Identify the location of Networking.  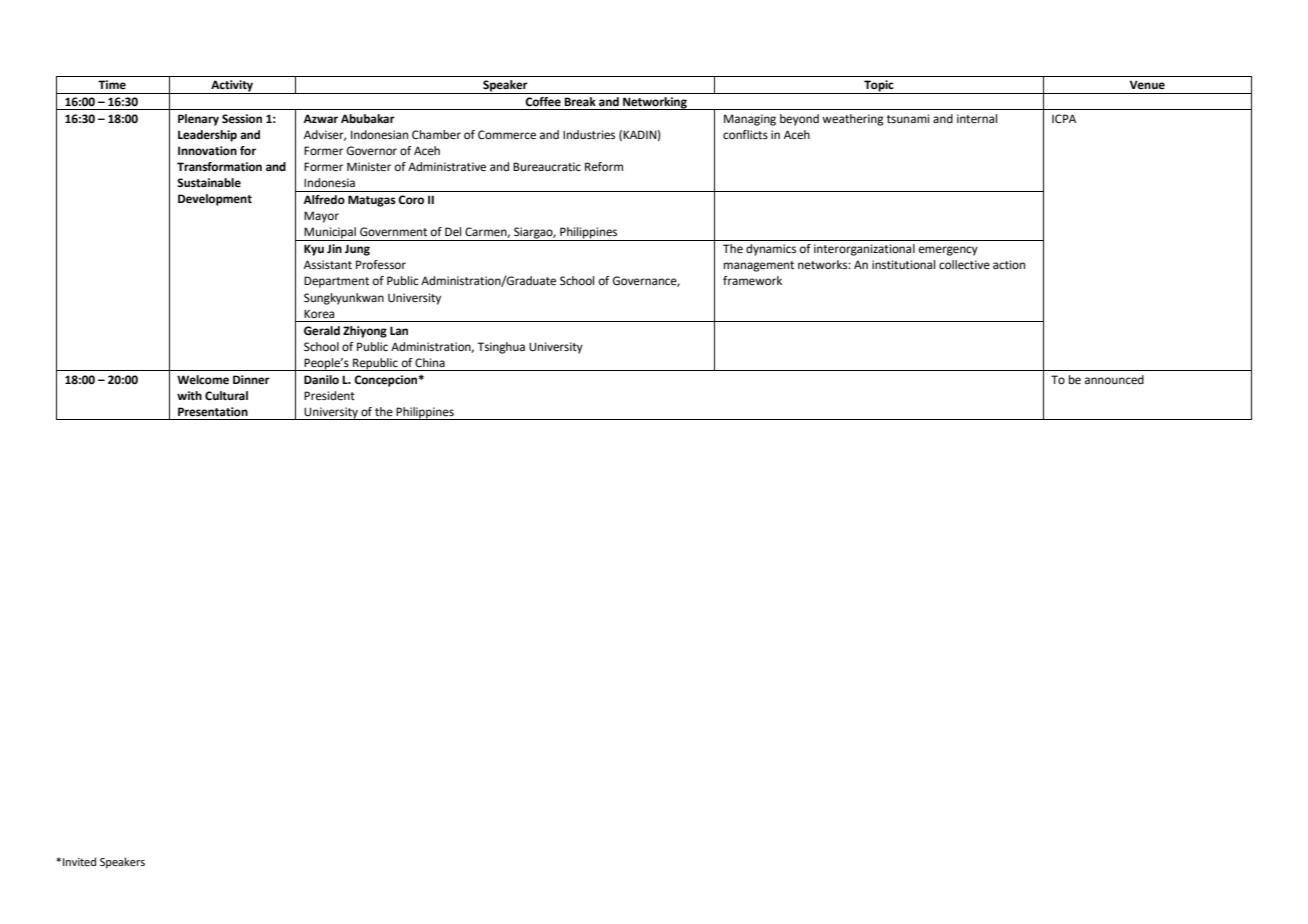
(655, 103).
